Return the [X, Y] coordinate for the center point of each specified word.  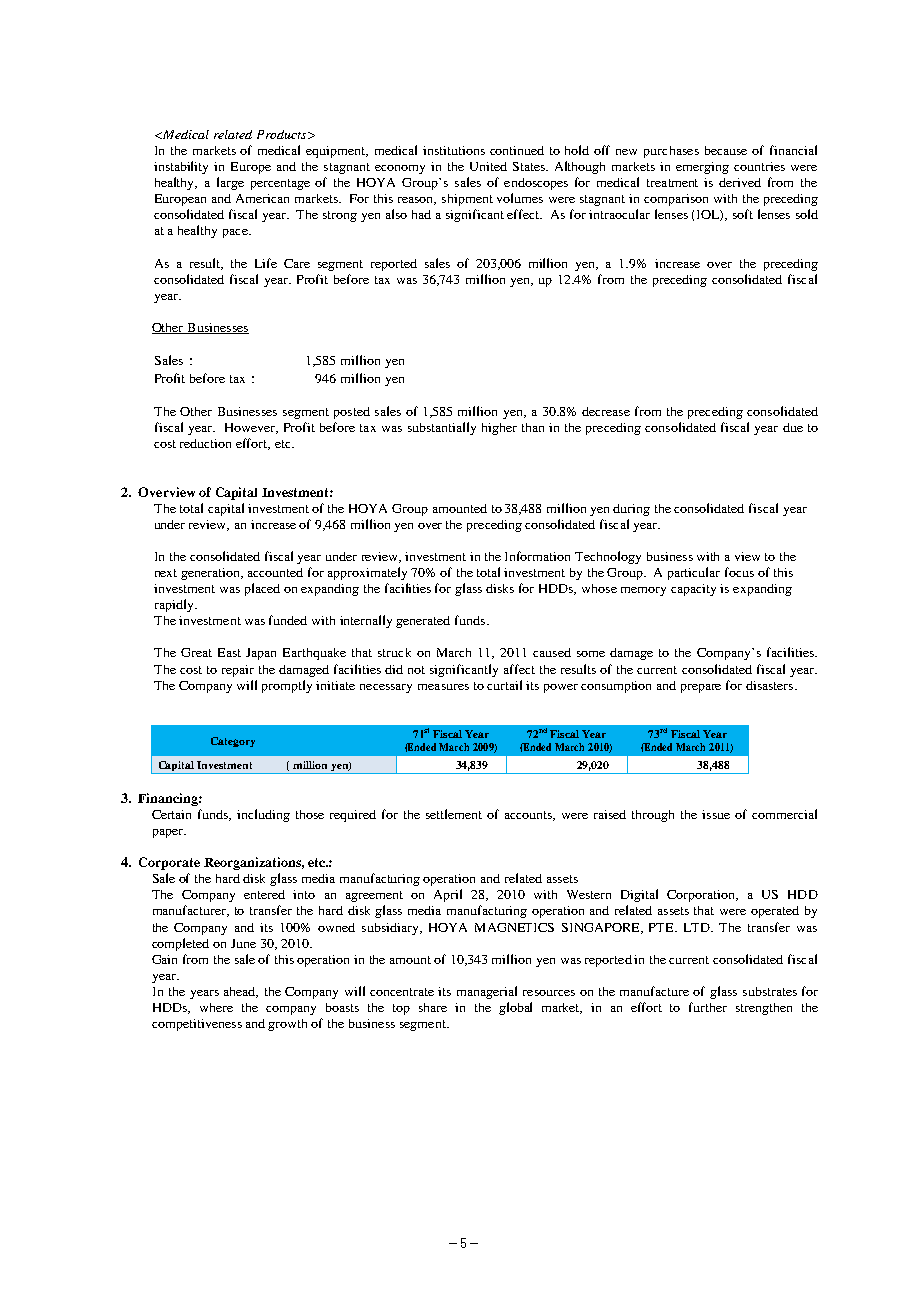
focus [739, 572]
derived [740, 182]
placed [262, 589]
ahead [241, 992]
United [488, 166]
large [230, 183]
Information [537, 556]
